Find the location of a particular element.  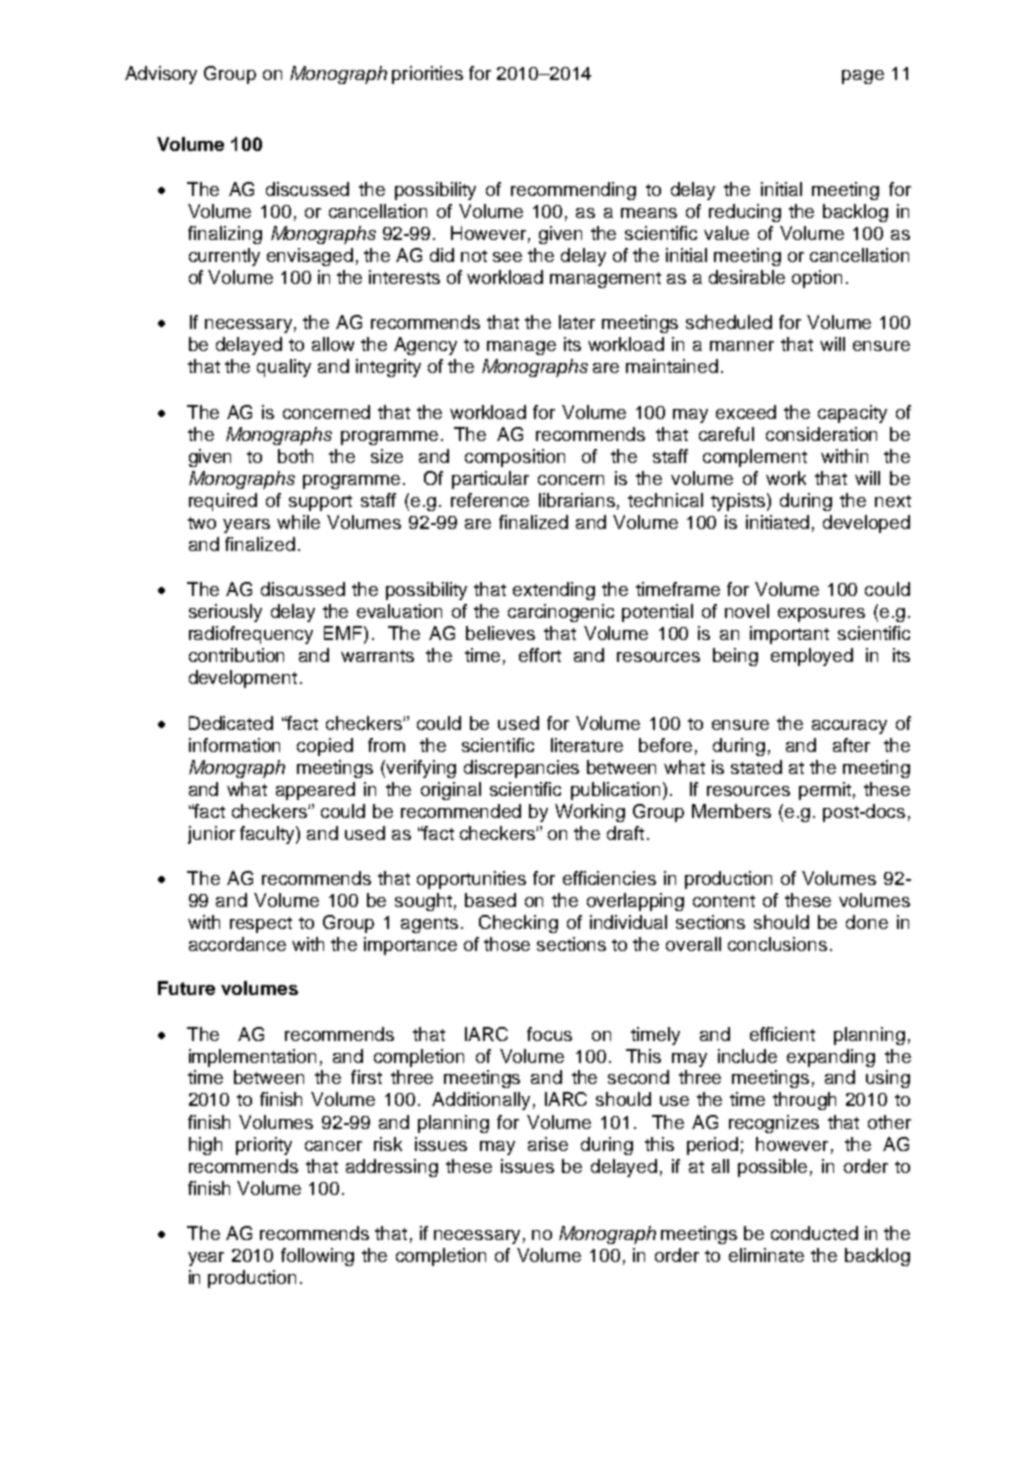

Advisory is located at coordinates (161, 75).
